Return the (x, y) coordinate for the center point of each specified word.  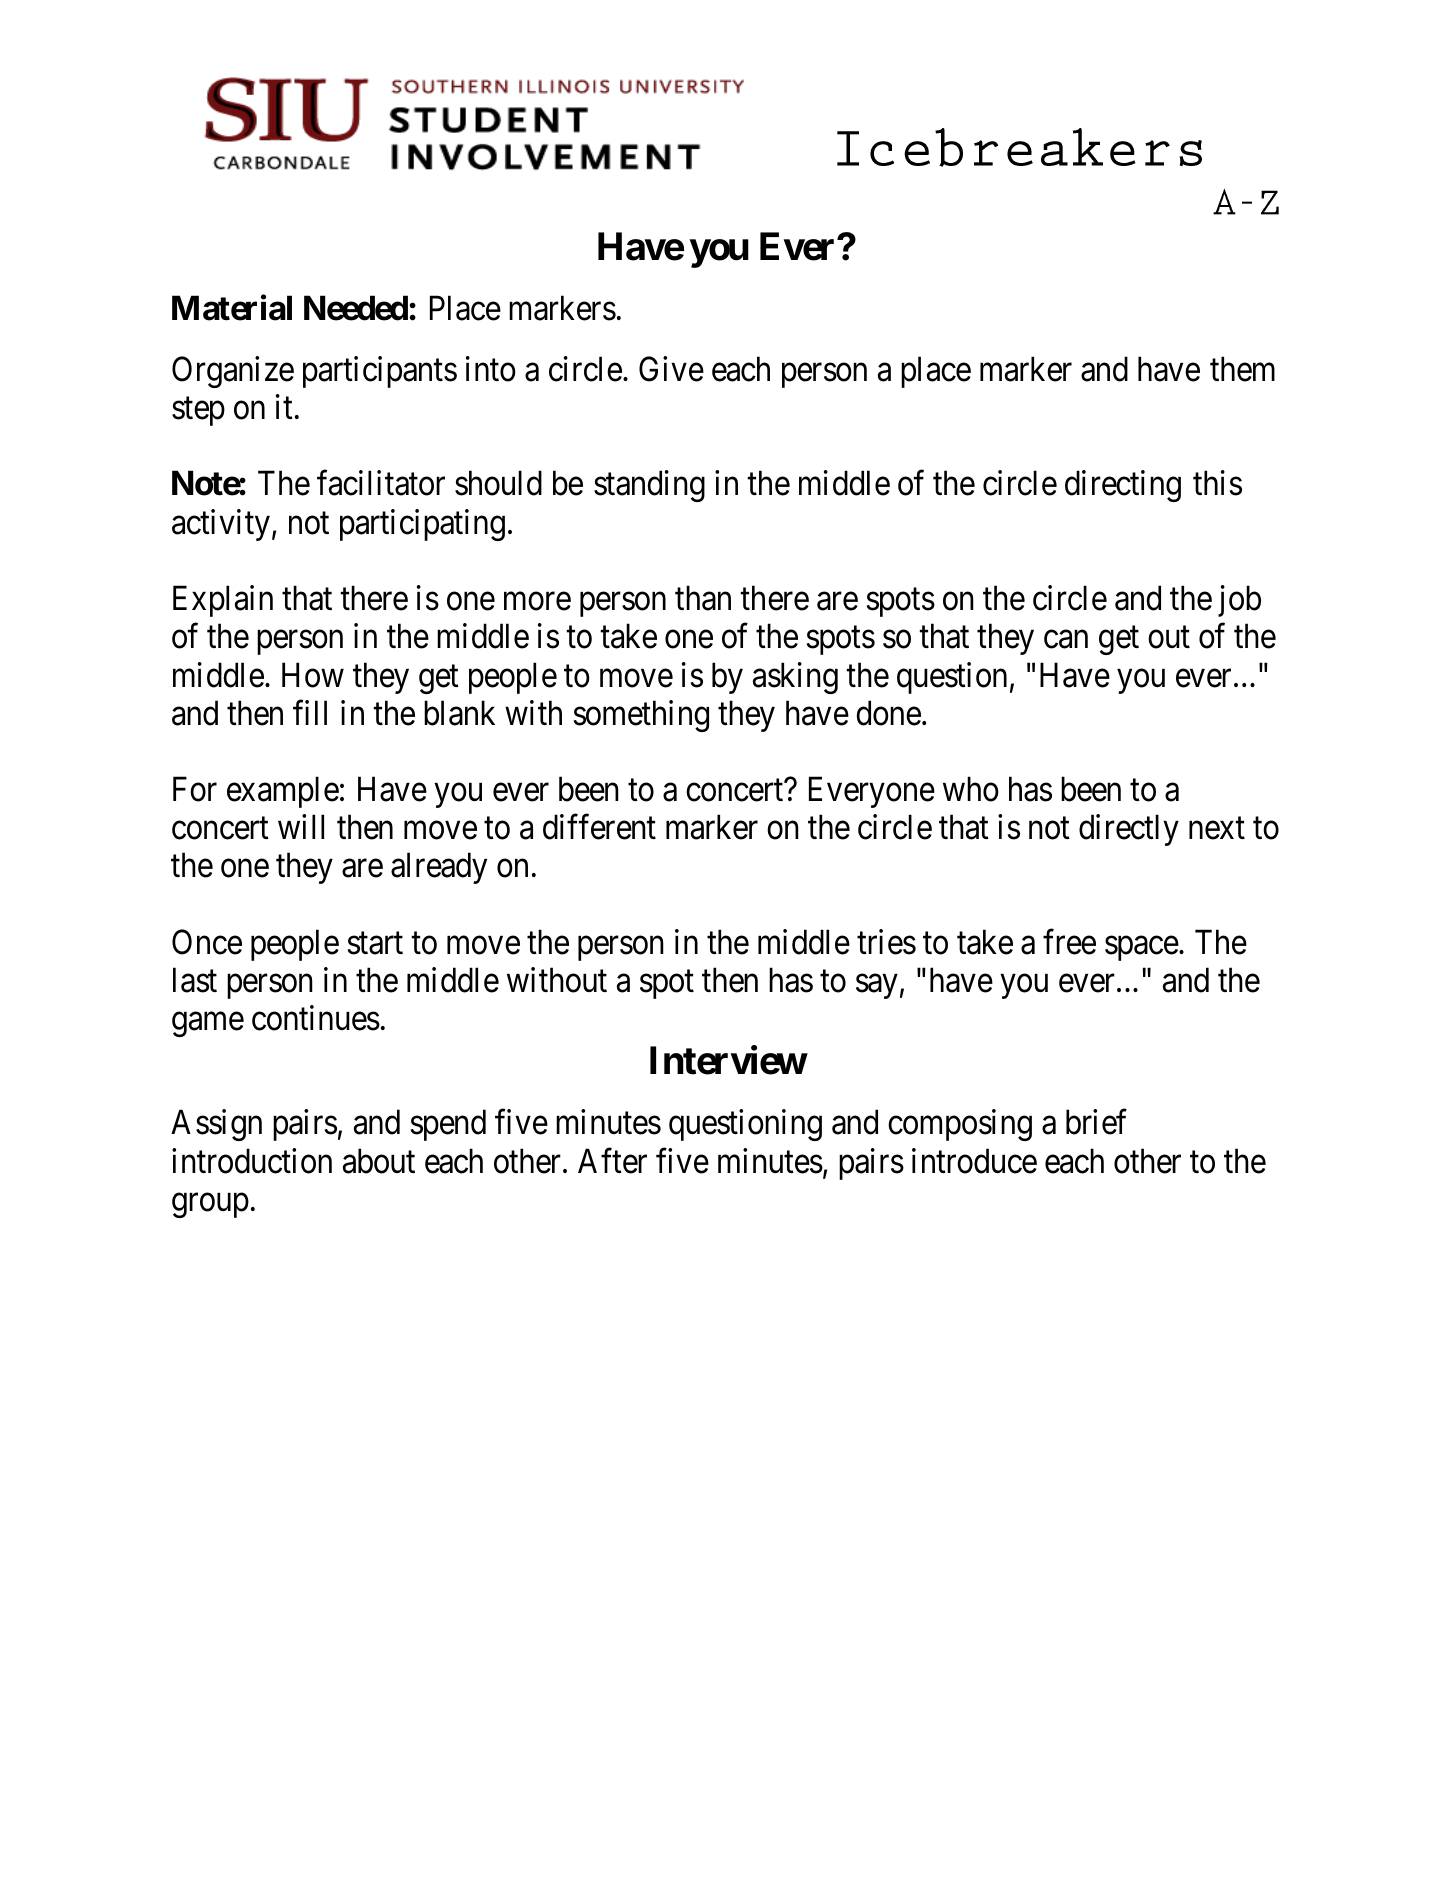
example (283, 792)
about (379, 1161)
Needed (357, 308)
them (1242, 369)
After (612, 1161)
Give (671, 369)
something (641, 716)
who (971, 789)
